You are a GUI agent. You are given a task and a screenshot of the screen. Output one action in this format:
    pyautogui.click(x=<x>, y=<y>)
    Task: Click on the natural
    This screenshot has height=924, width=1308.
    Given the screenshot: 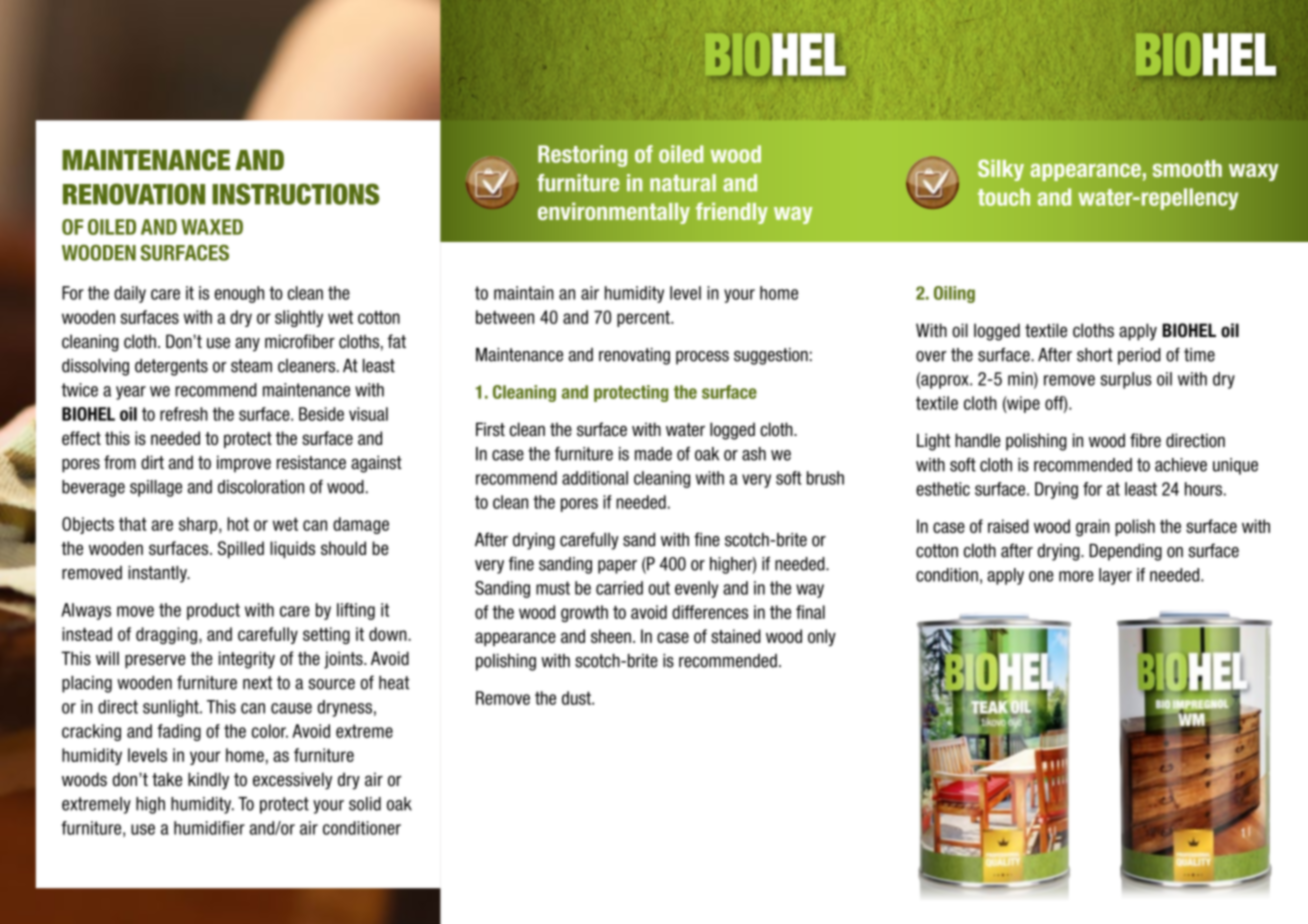 What is the action you would take?
    pyautogui.click(x=683, y=183)
